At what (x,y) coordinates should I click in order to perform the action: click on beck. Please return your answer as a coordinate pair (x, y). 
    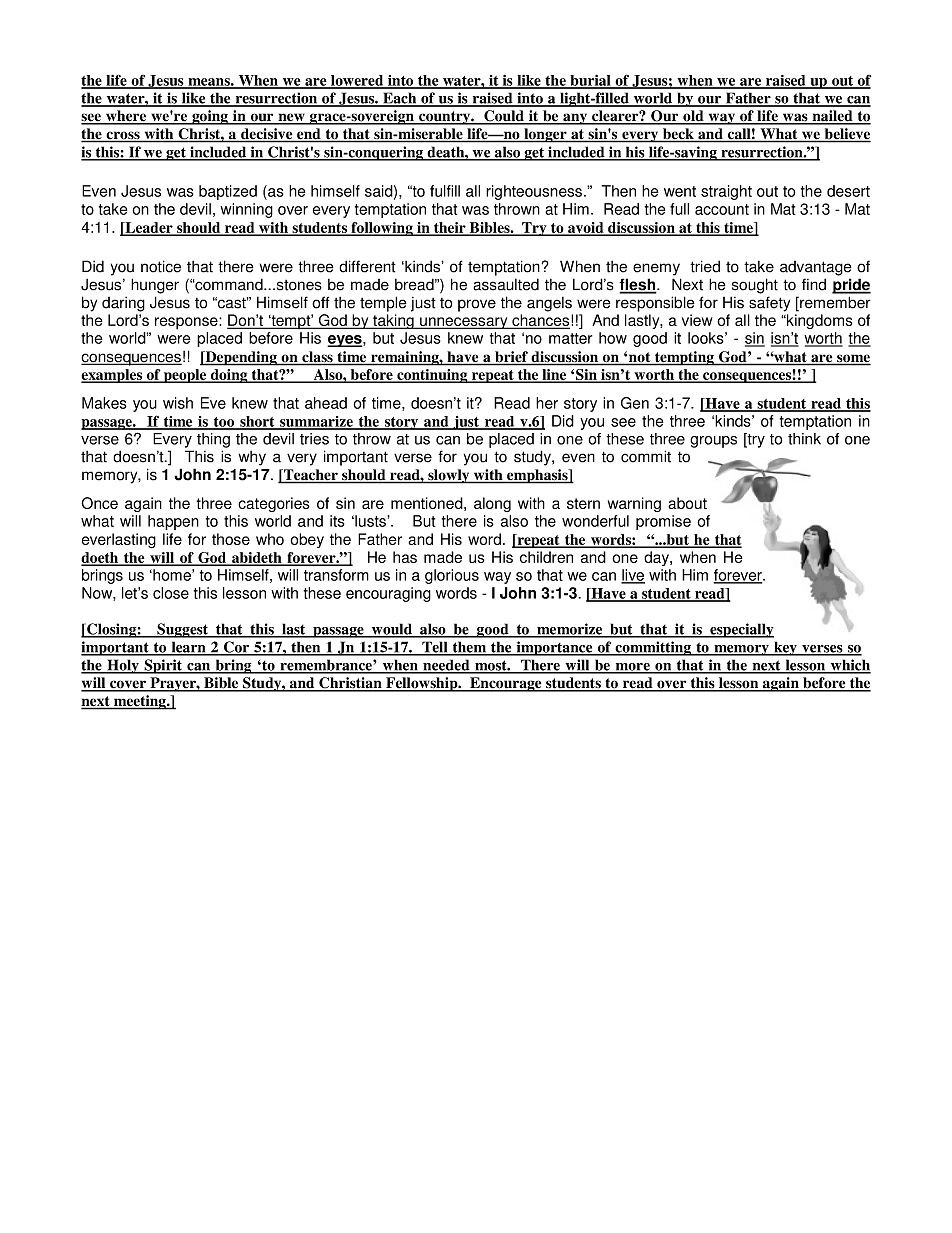
    Looking at the image, I should click on (678, 135).
